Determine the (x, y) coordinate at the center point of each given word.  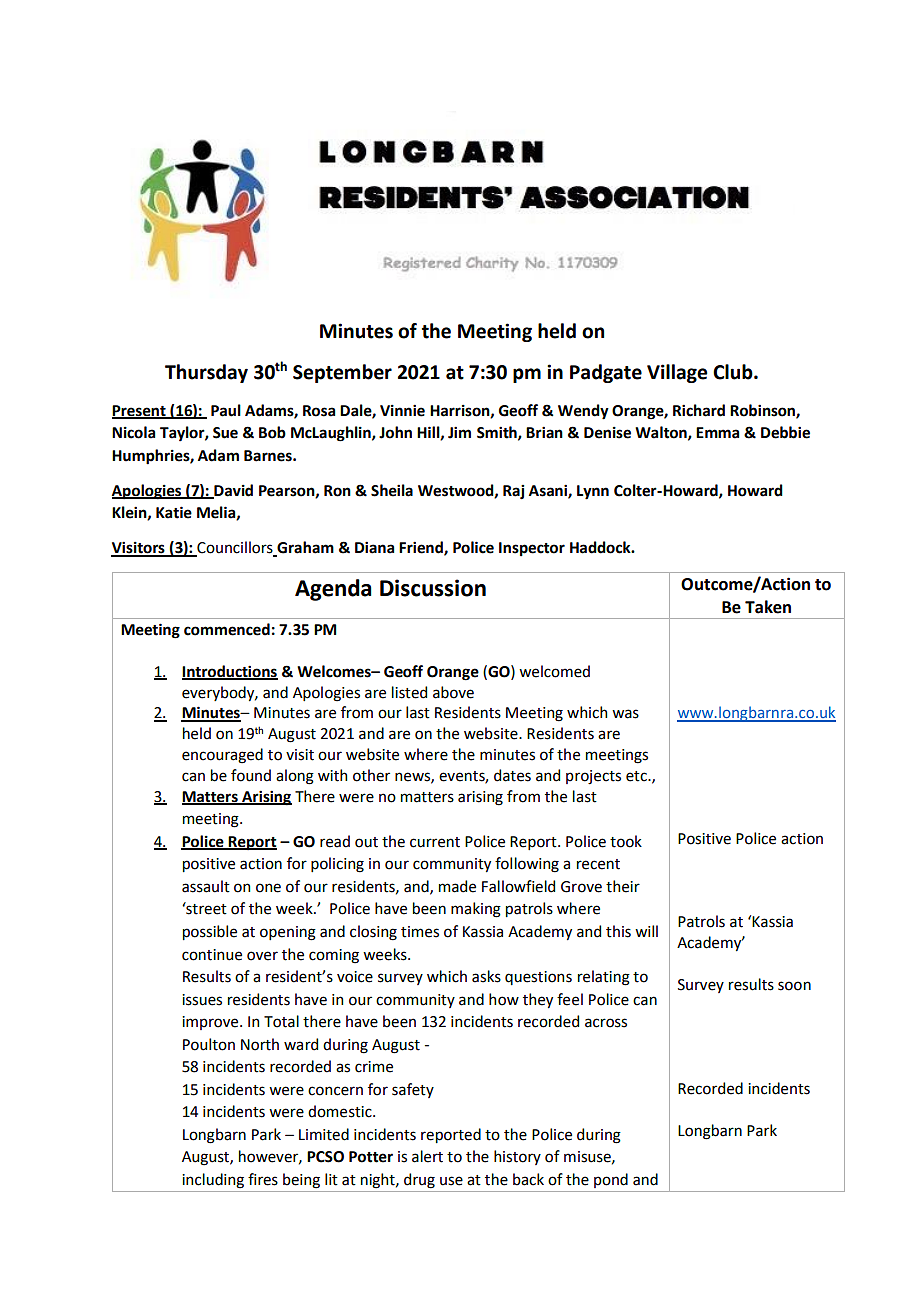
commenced (227, 629)
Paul (226, 410)
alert (427, 1156)
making (476, 910)
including (213, 1181)
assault (206, 886)
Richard (699, 410)
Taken (768, 607)
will (646, 931)
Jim (459, 432)
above (453, 692)
